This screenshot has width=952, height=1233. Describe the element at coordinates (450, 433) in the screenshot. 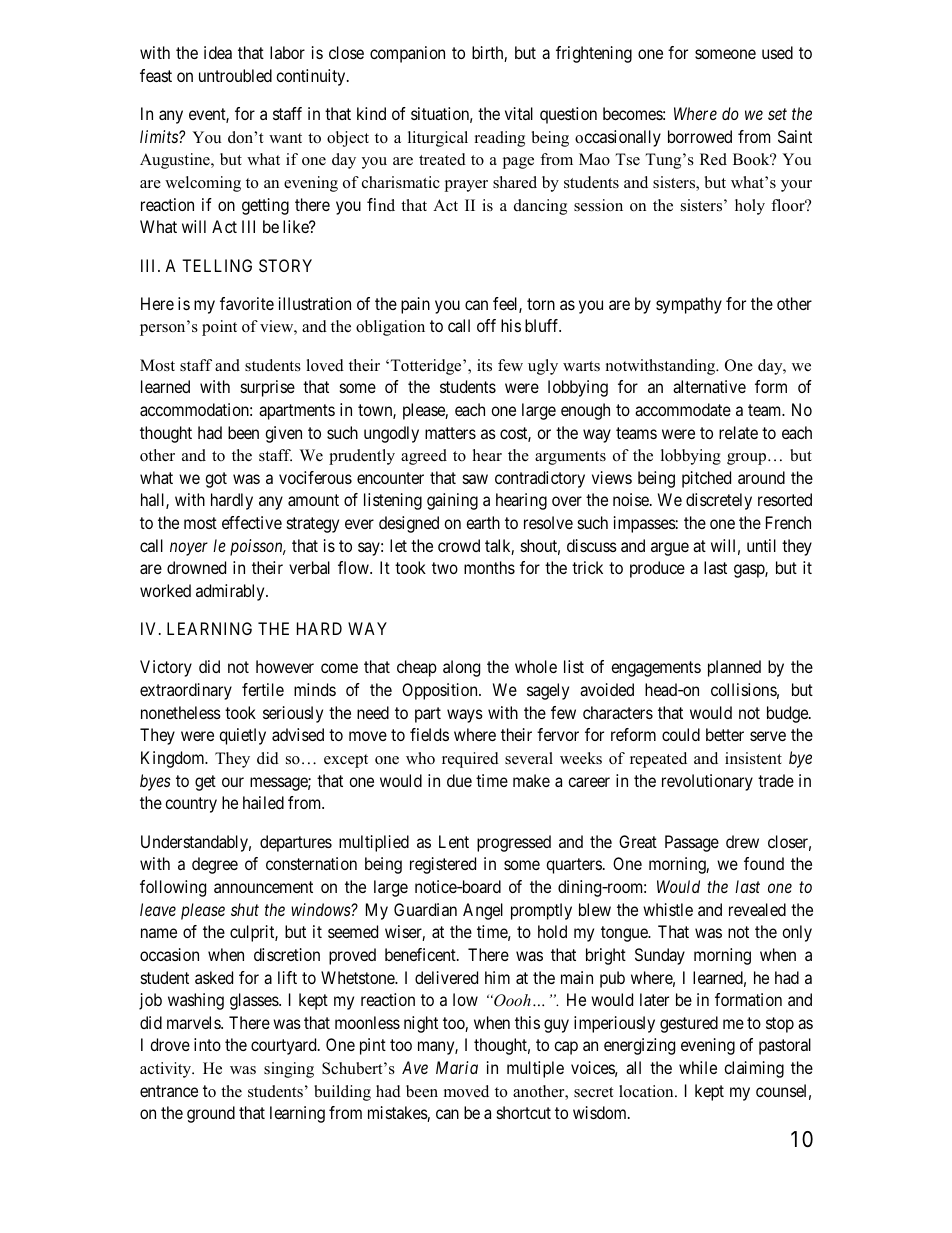

I see `matters` at that location.
